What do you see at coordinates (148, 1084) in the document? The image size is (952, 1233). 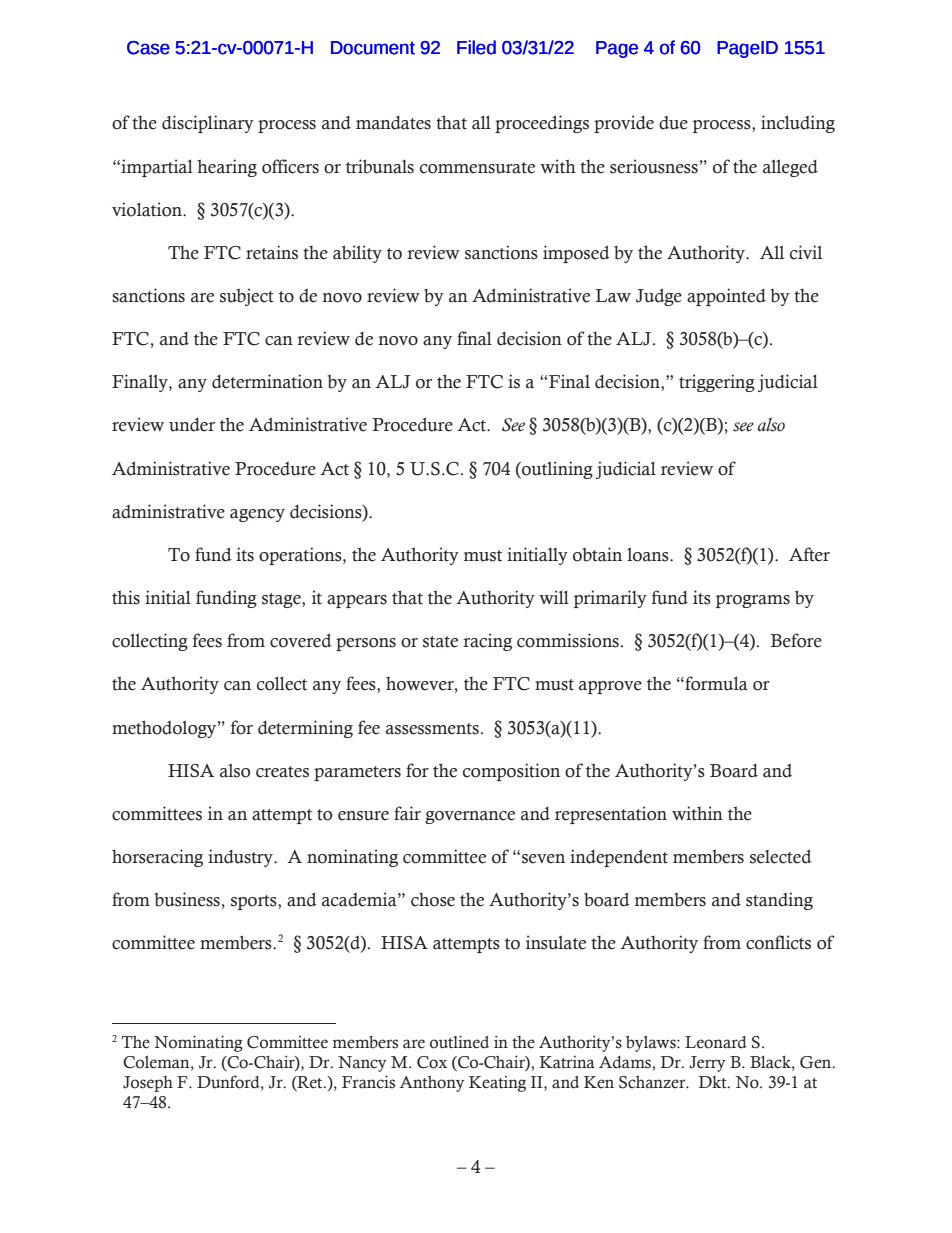 I see `Joseph` at bounding box center [148, 1084].
